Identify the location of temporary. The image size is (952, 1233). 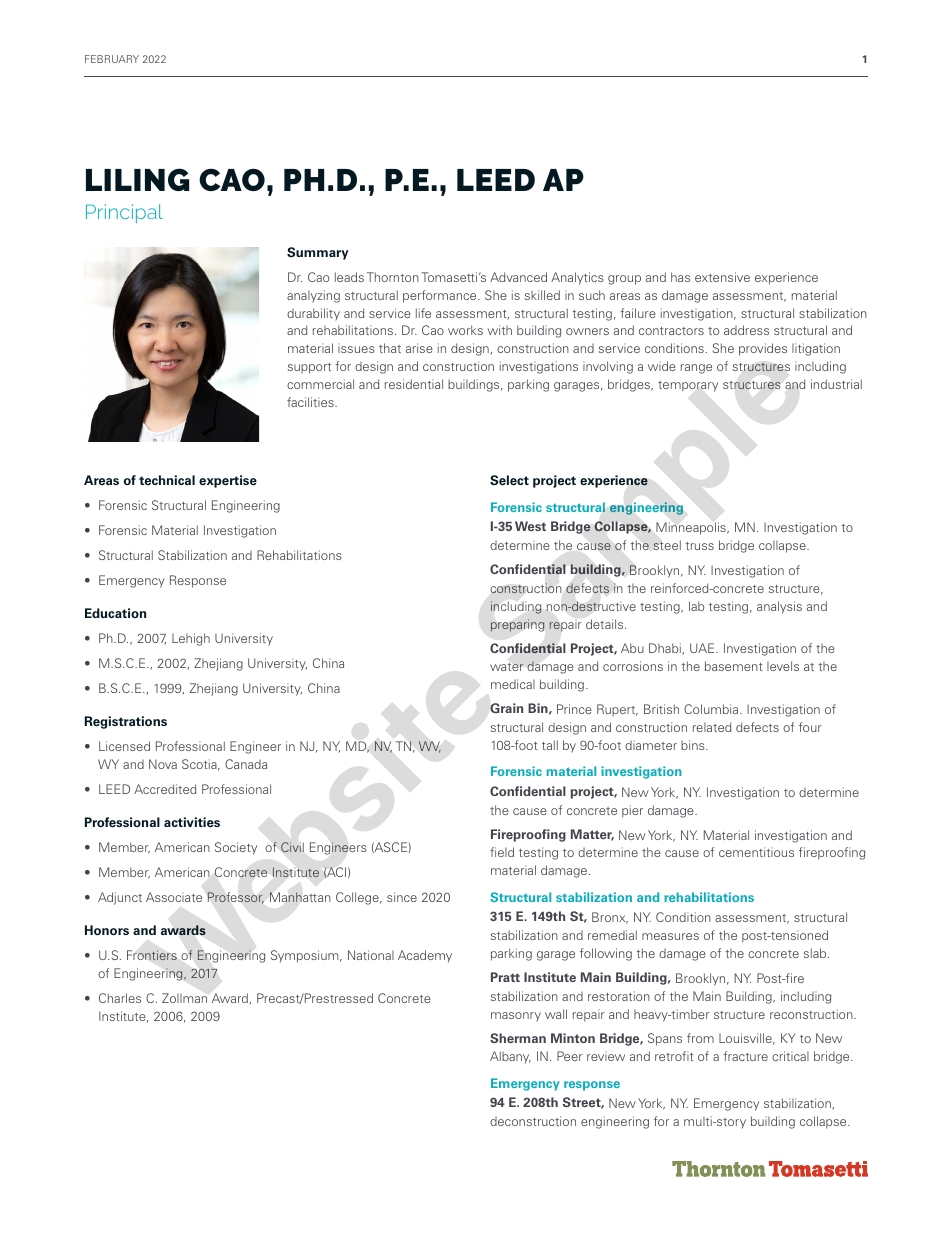
(688, 386).
